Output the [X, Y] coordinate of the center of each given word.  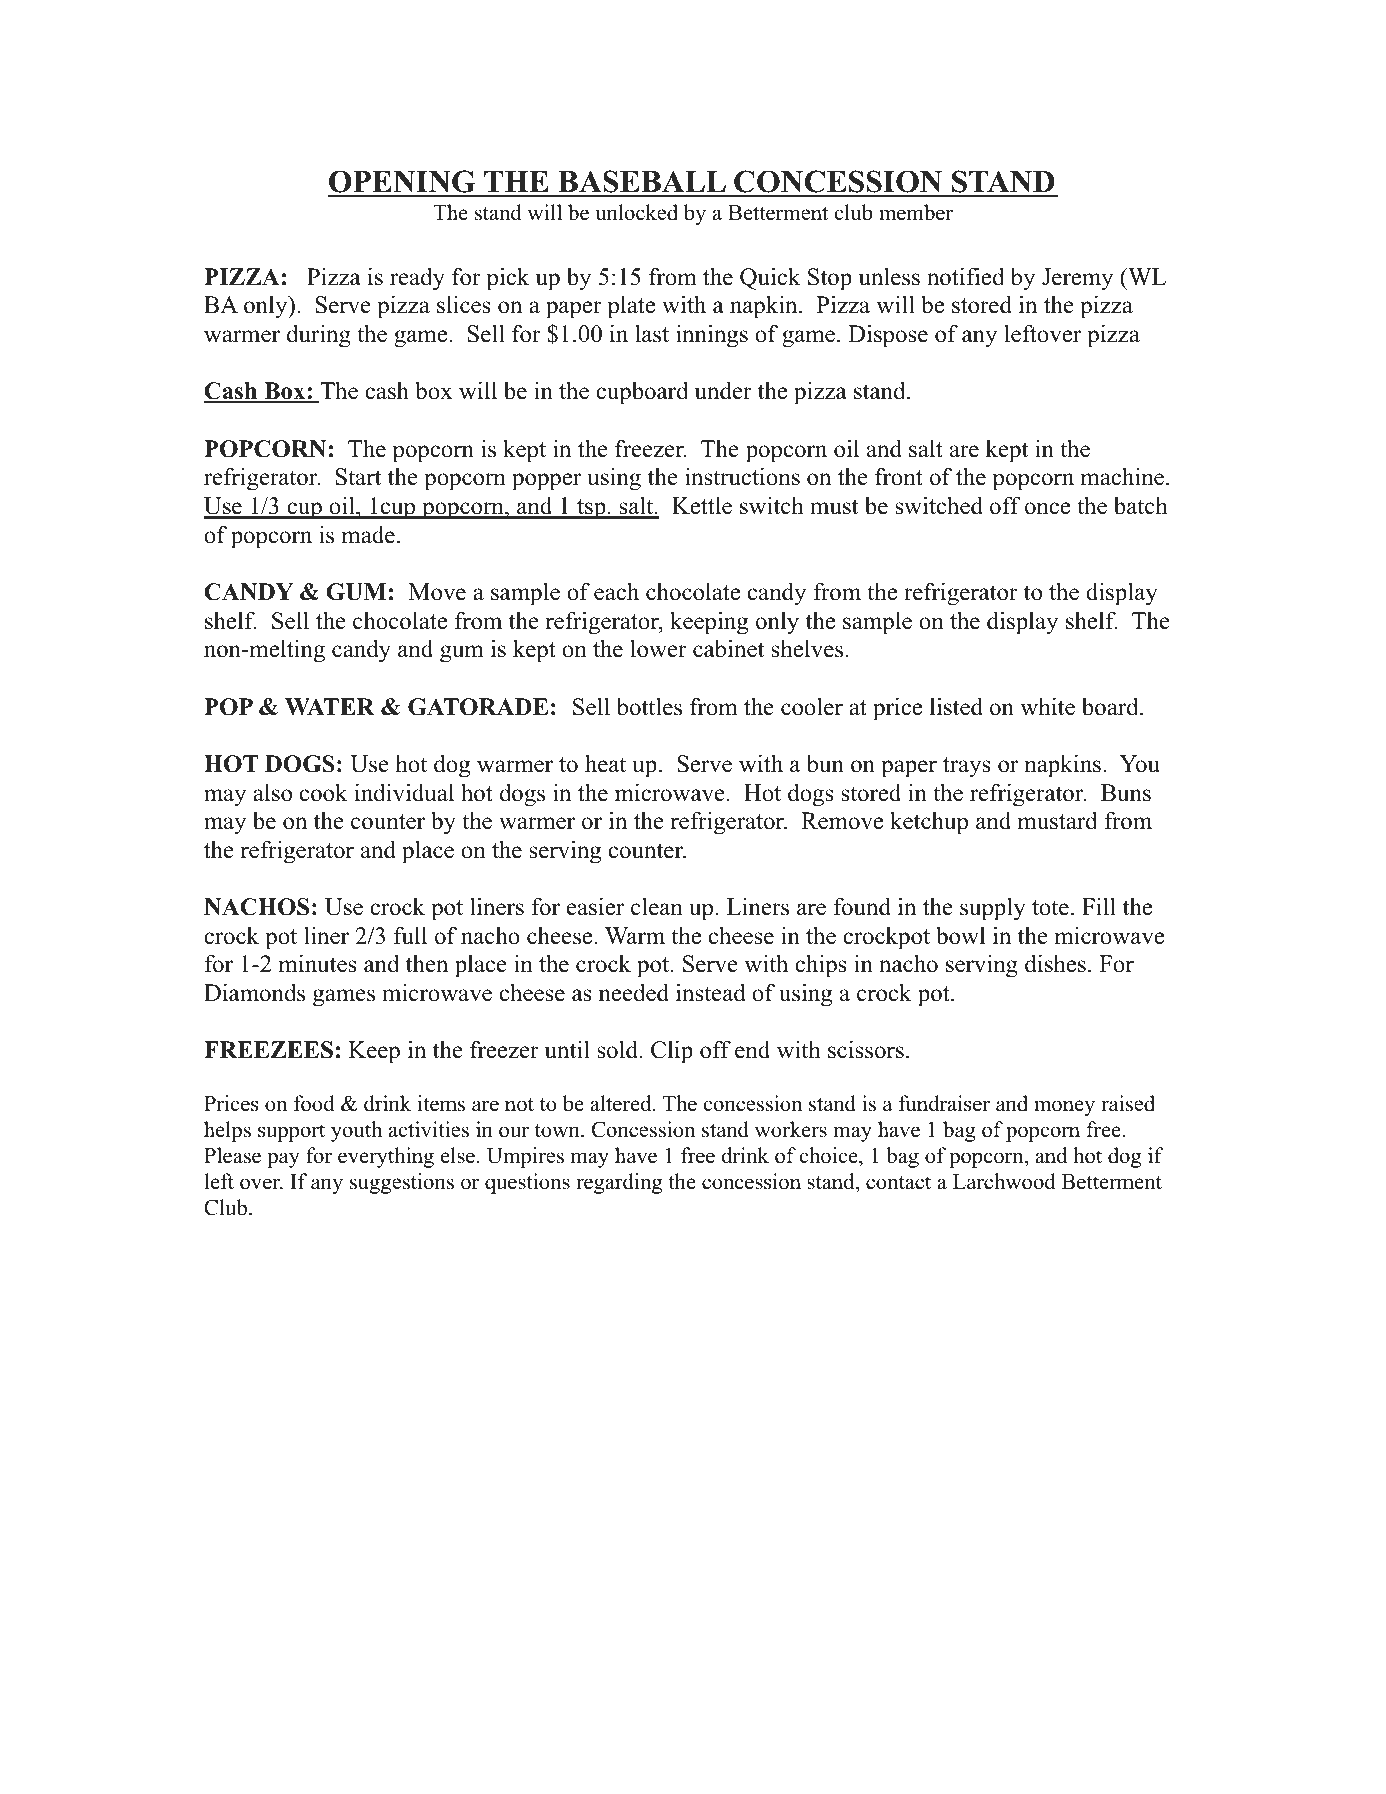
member [916, 212]
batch [1141, 506]
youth [356, 1131]
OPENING [403, 183]
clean [657, 906]
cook [324, 792]
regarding [619, 1183]
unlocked [636, 212]
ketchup [929, 823]
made [368, 535]
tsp [591, 509]
